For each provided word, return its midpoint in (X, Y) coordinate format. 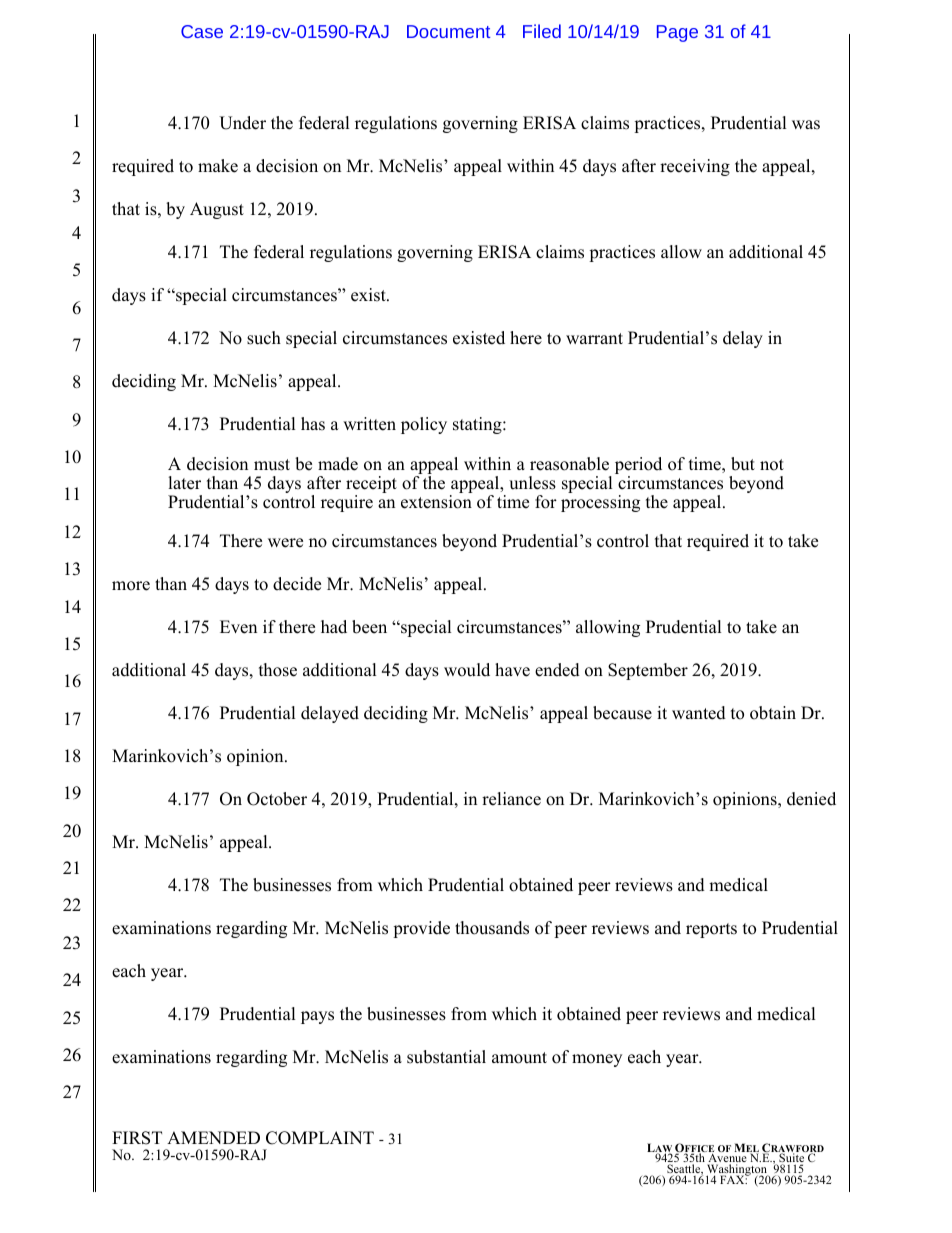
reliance (511, 799)
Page (677, 33)
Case (202, 31)
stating (478, 425)
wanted (699, 713)
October (277, 799)
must (272, 465)
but (743, 464)
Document (448, 31)
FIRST (137, 1138)
